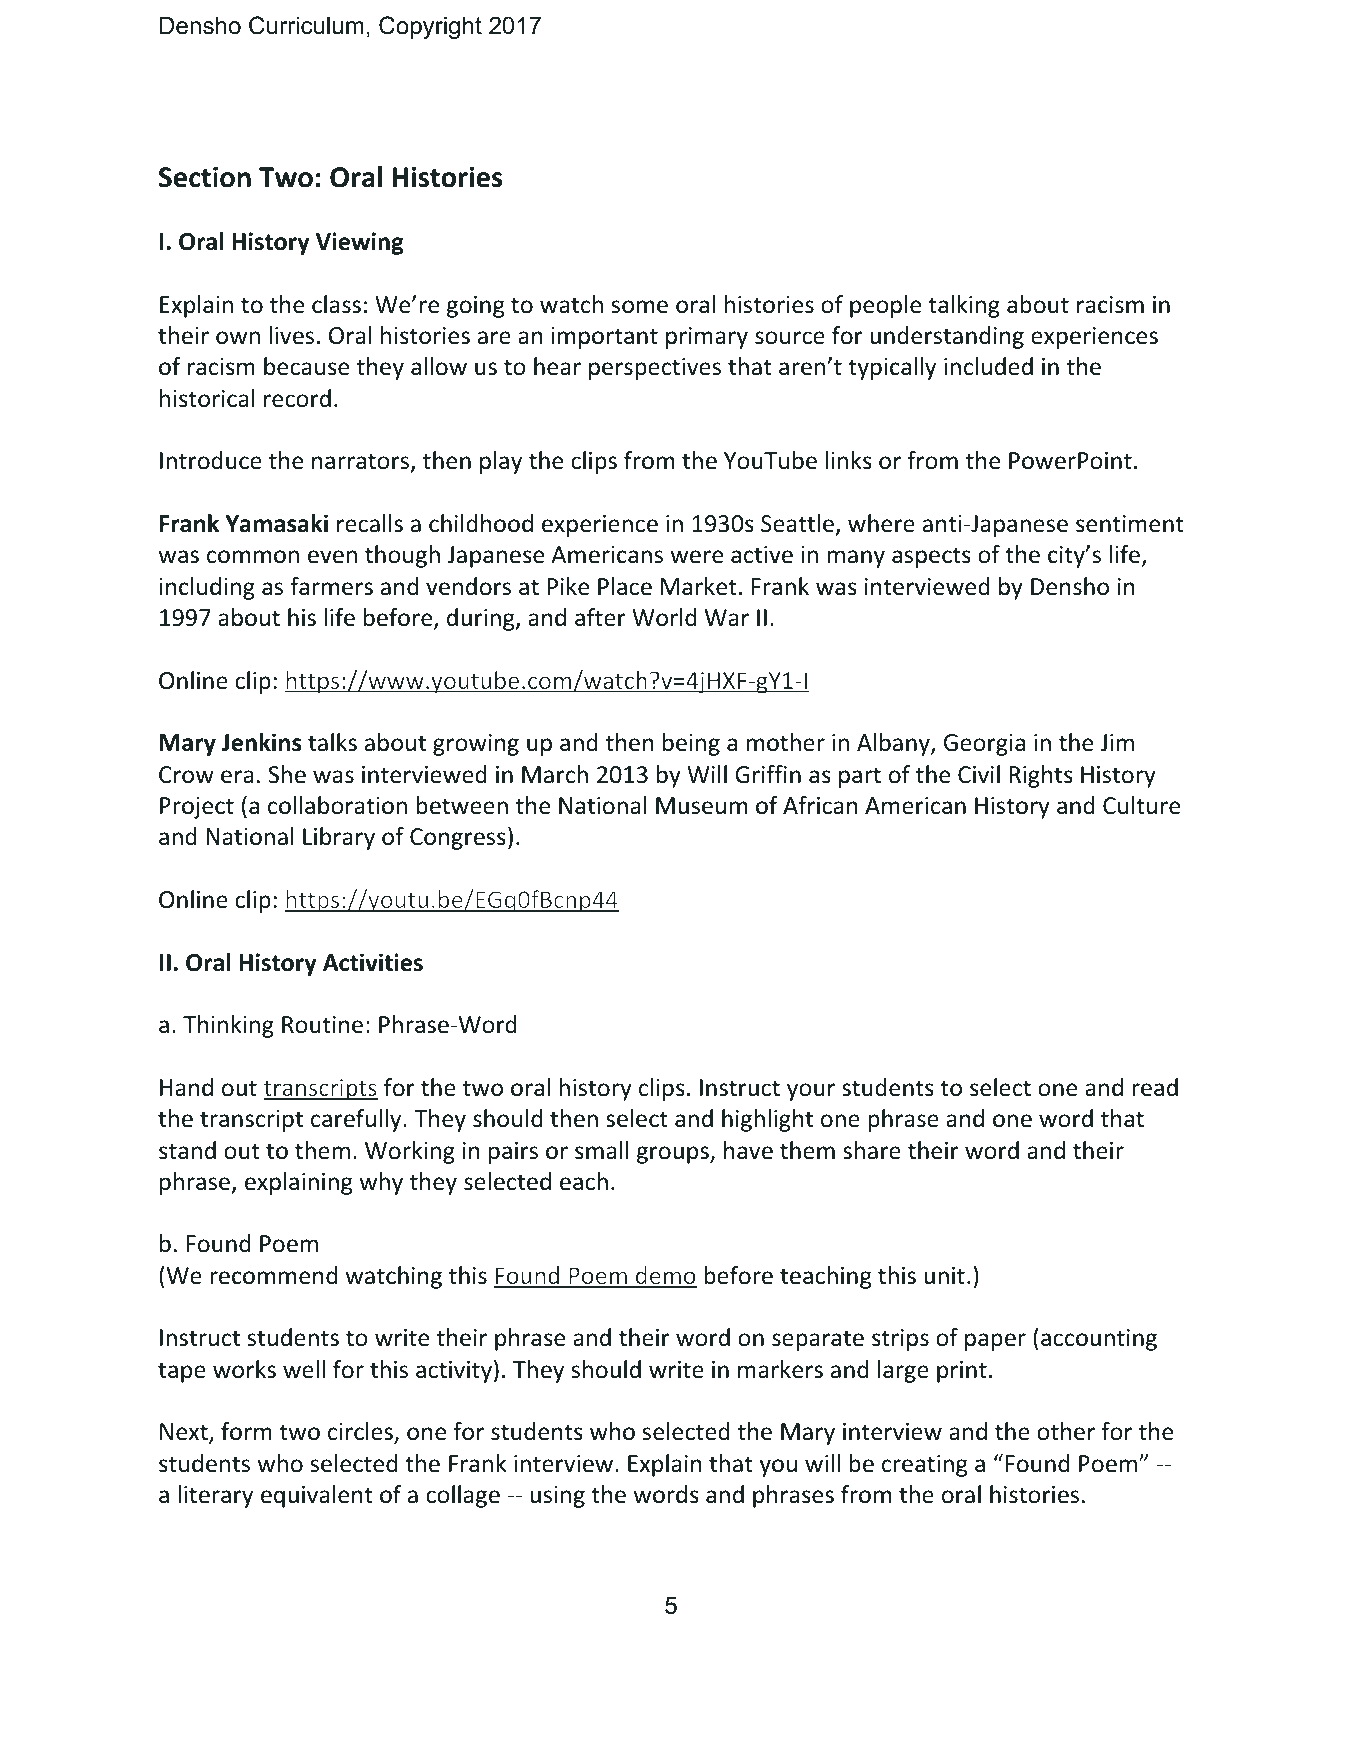  I want to click on Copyright, so click(430, 27).
